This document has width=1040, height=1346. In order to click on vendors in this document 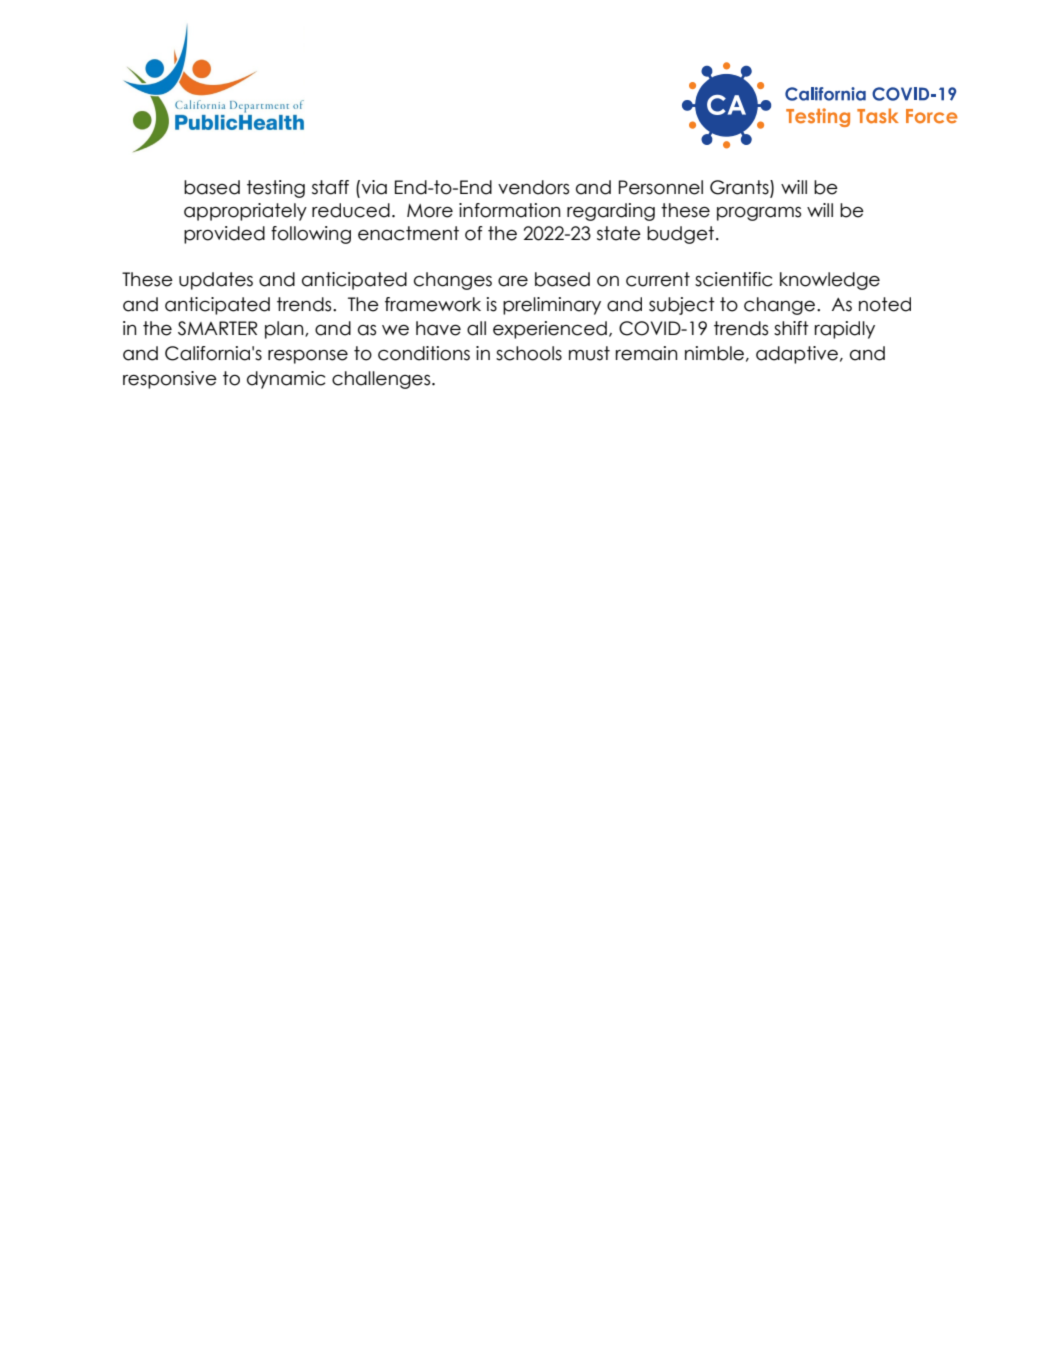, I will do `click(533, 187)`.
